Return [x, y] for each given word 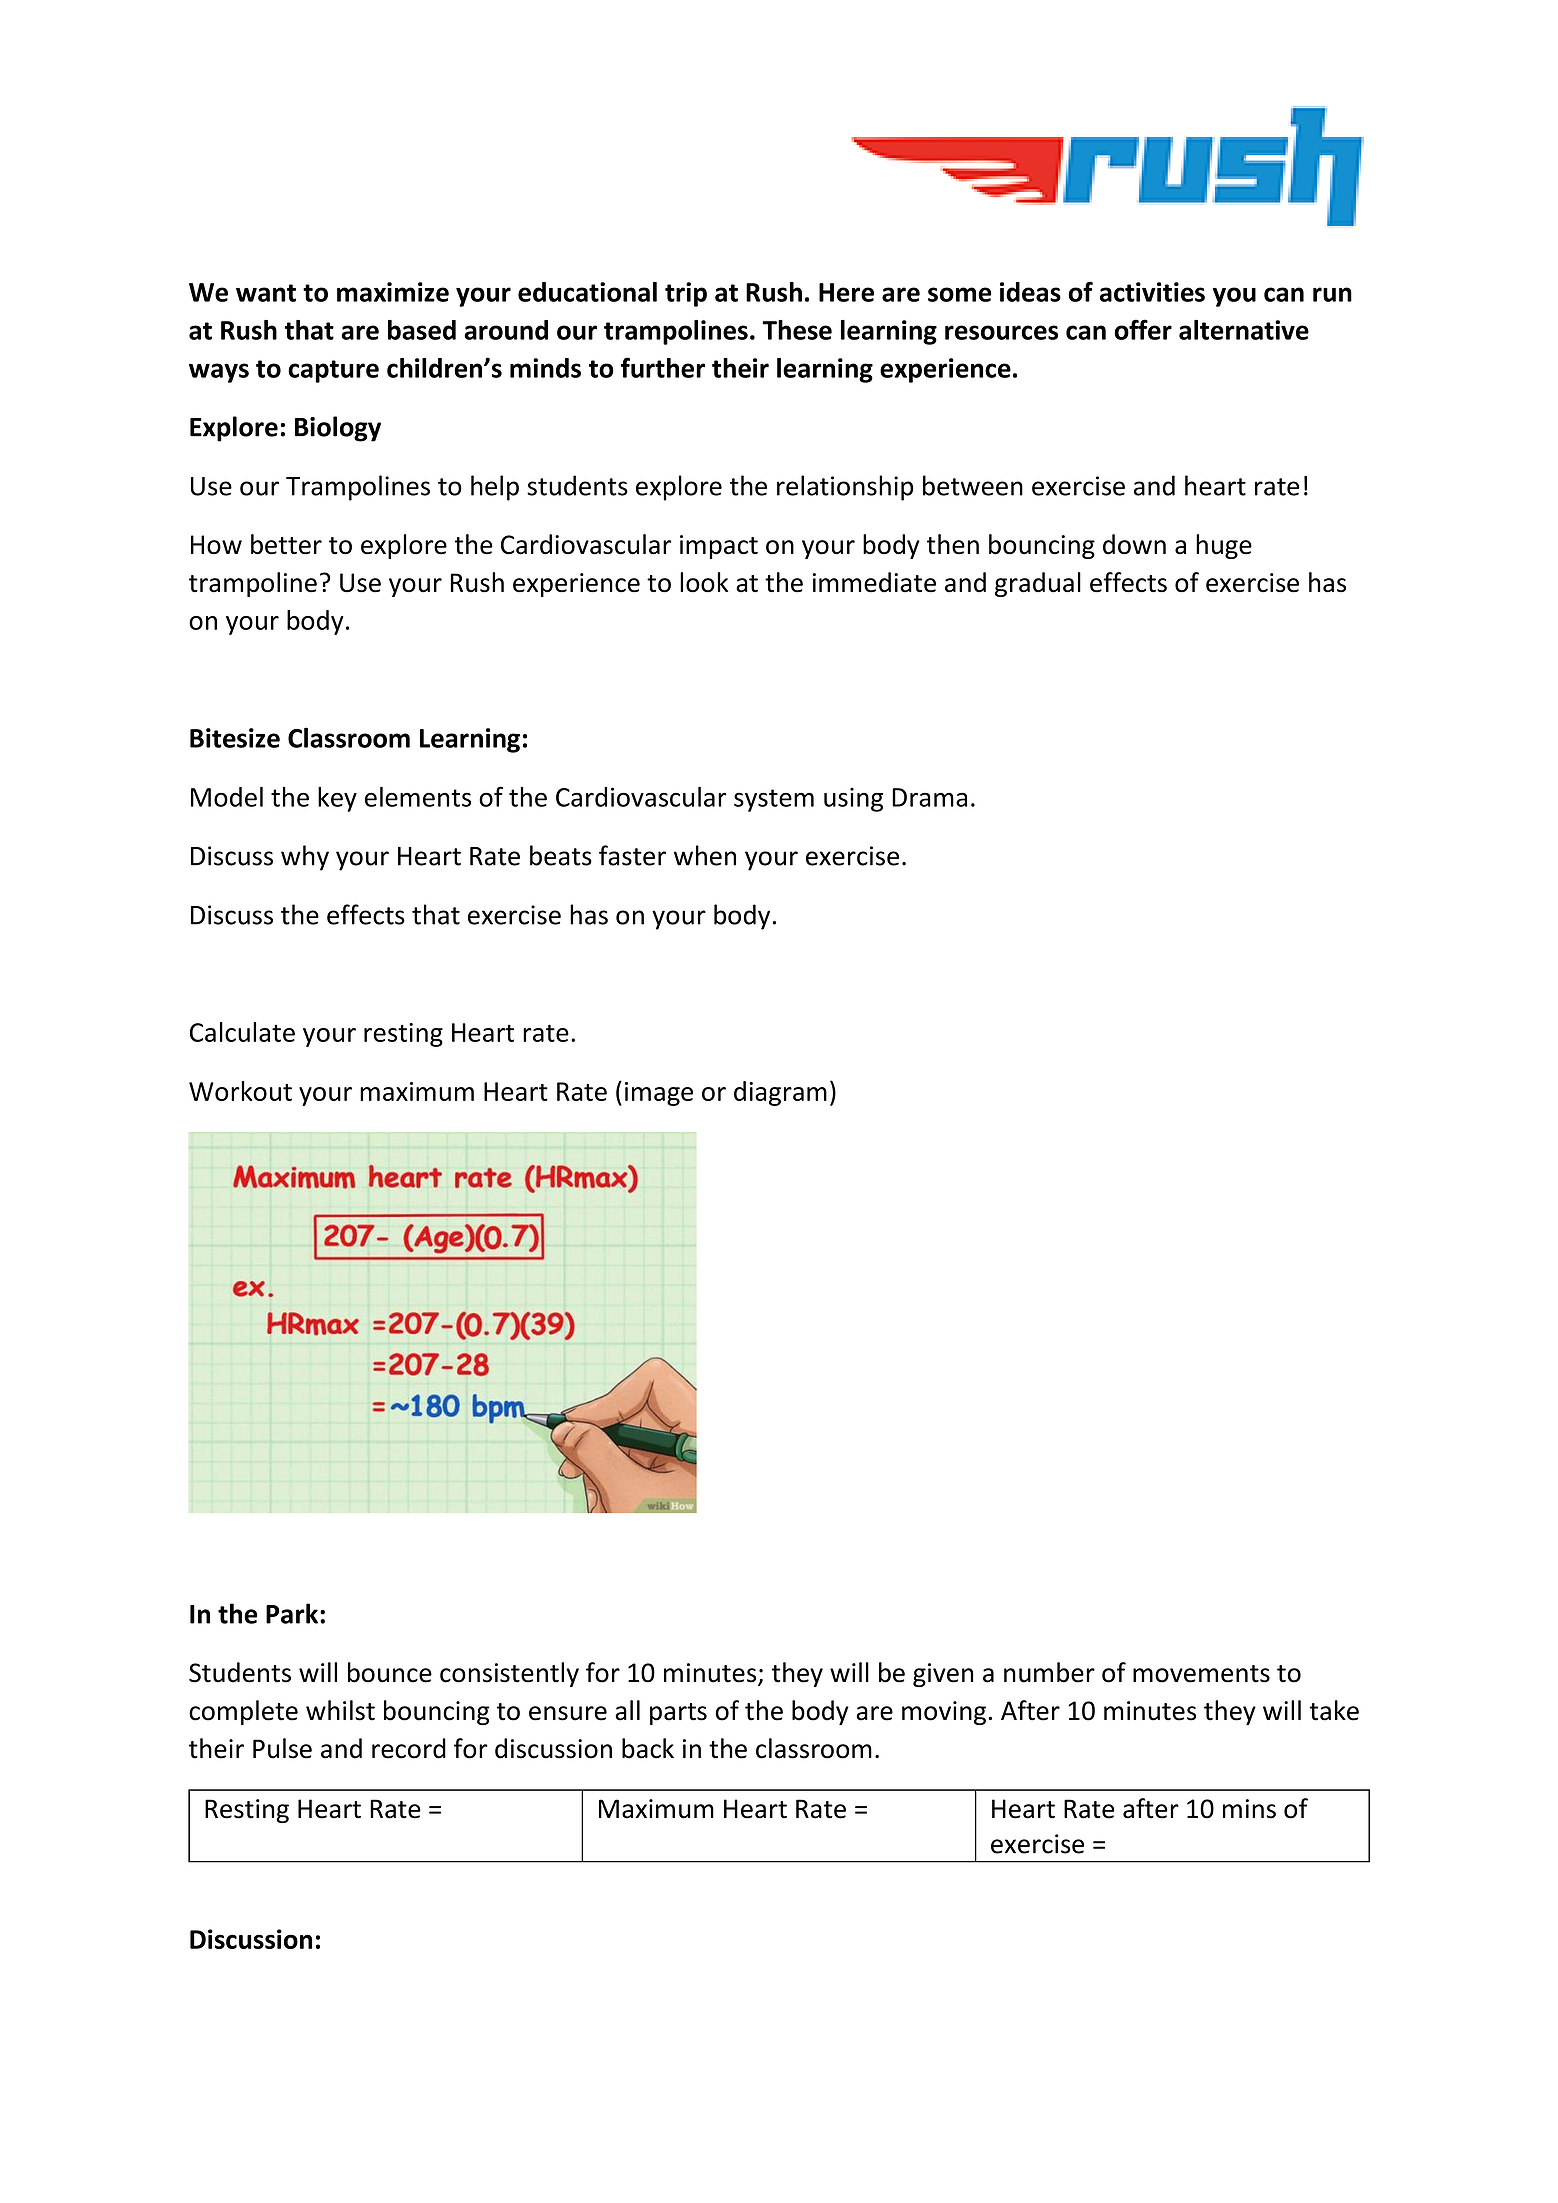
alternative [1244, 330]
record [409, 1748]
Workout [240, 1091]
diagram [780, 1093]
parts [678, 1714]
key [337, 799]
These [797, 330]
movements [1201, 1674]
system [774, 800]
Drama [929, 797]
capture [333, 371]
